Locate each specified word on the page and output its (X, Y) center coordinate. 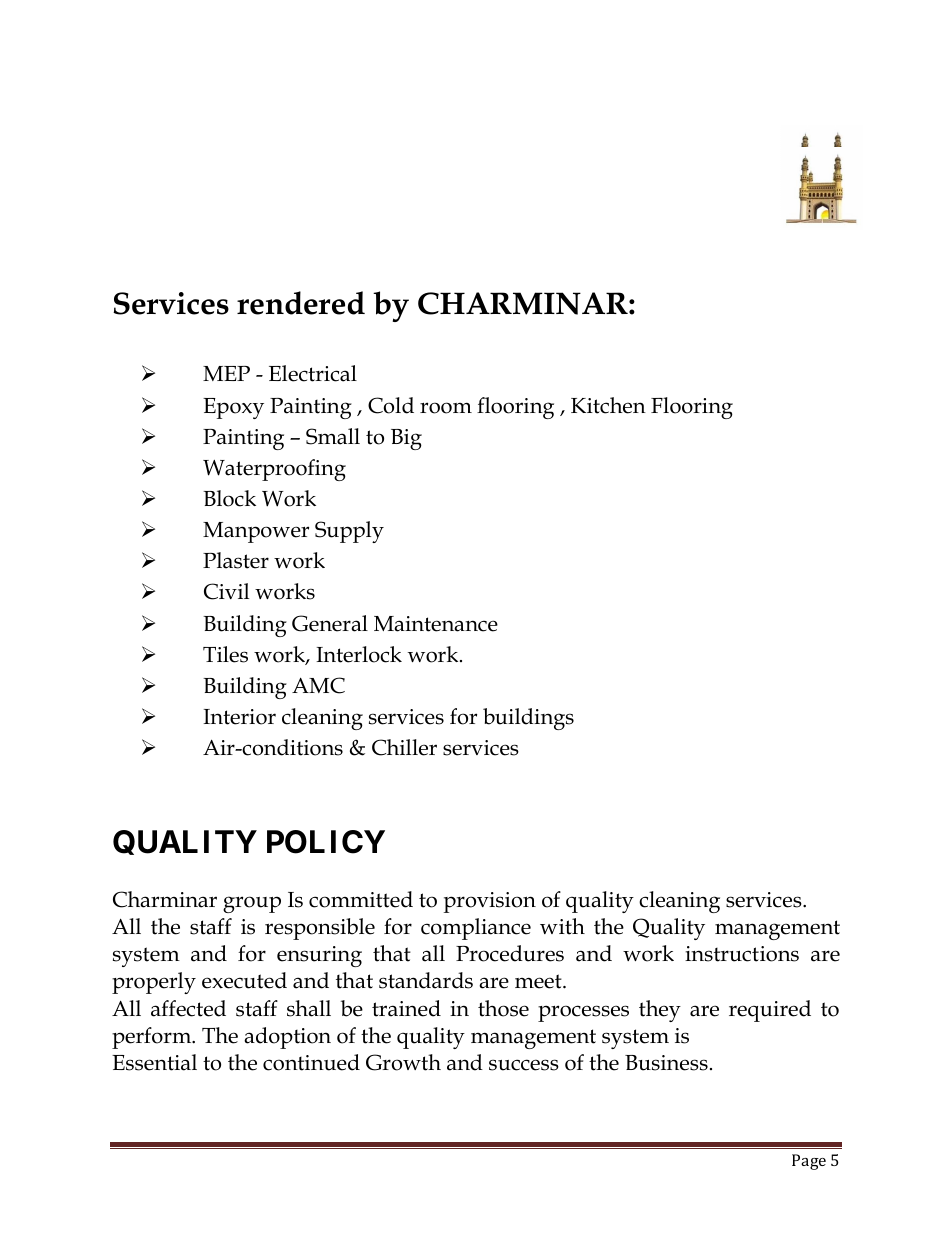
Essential (154, 1062)
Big (406, 439)
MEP (226, 373)
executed (244, 980)
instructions (742, 954)
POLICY (326, 842)
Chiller (404, 747)
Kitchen (608, 405)
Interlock (359, 654)
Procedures (510, 953)
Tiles (225, 654)
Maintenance (436, 624)
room (446, 408)
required (770, 1011)
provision (490, 902)
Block (229, 498)
